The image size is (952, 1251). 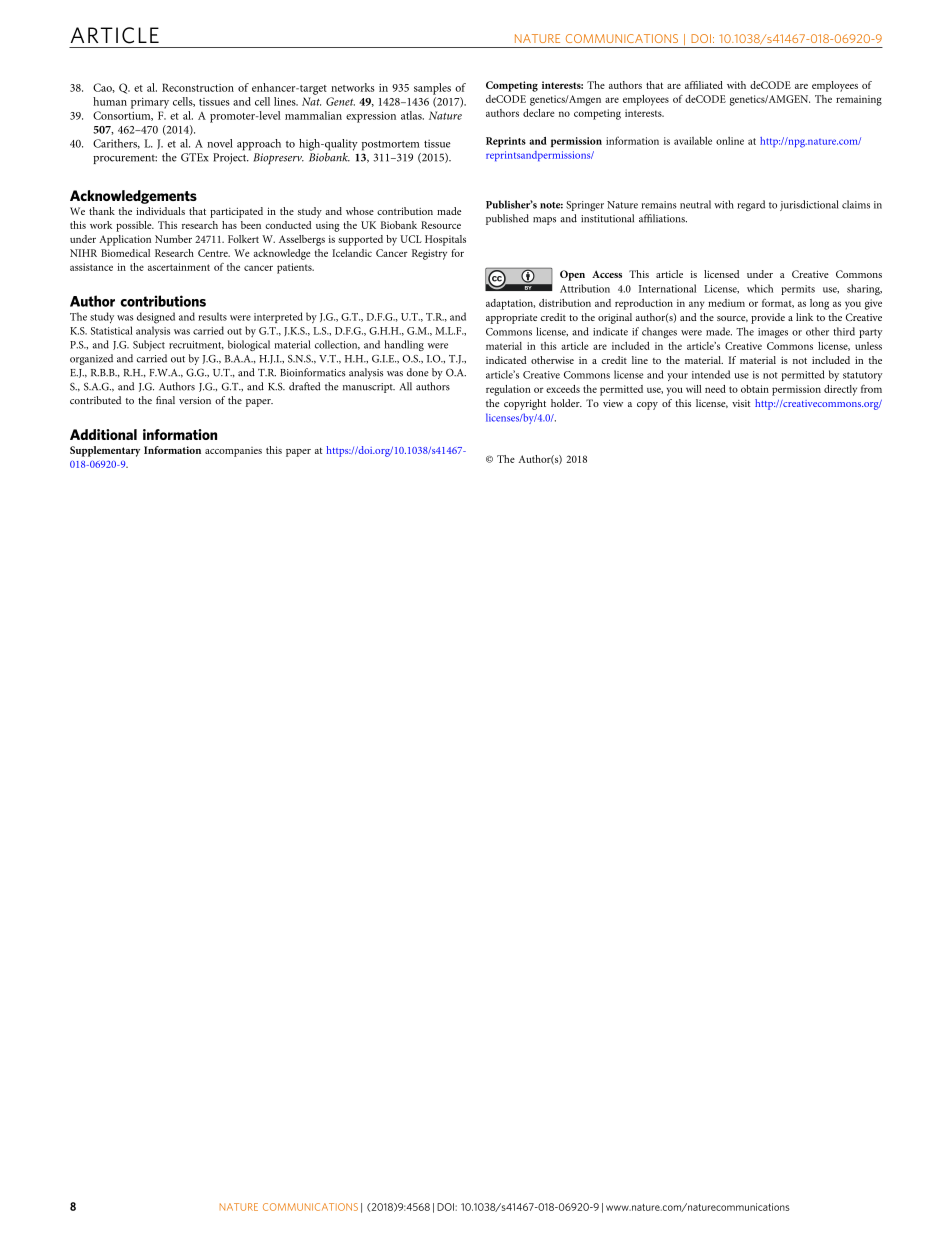 I want to click on images, so click(x=773, y=333).
